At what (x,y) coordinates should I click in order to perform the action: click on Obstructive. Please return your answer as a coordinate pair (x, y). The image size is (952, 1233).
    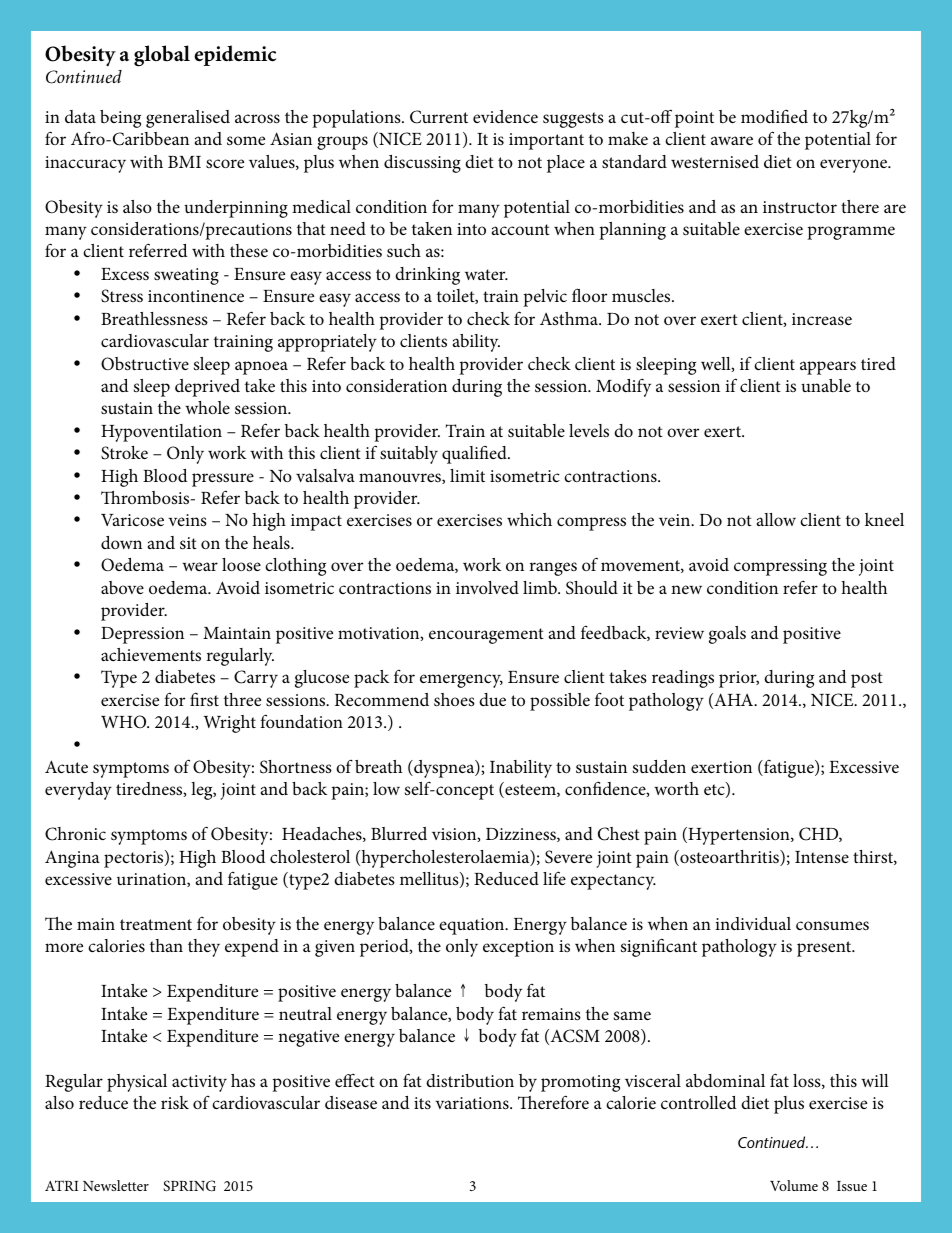
    Looking at the image, I should click on (145, 364).
